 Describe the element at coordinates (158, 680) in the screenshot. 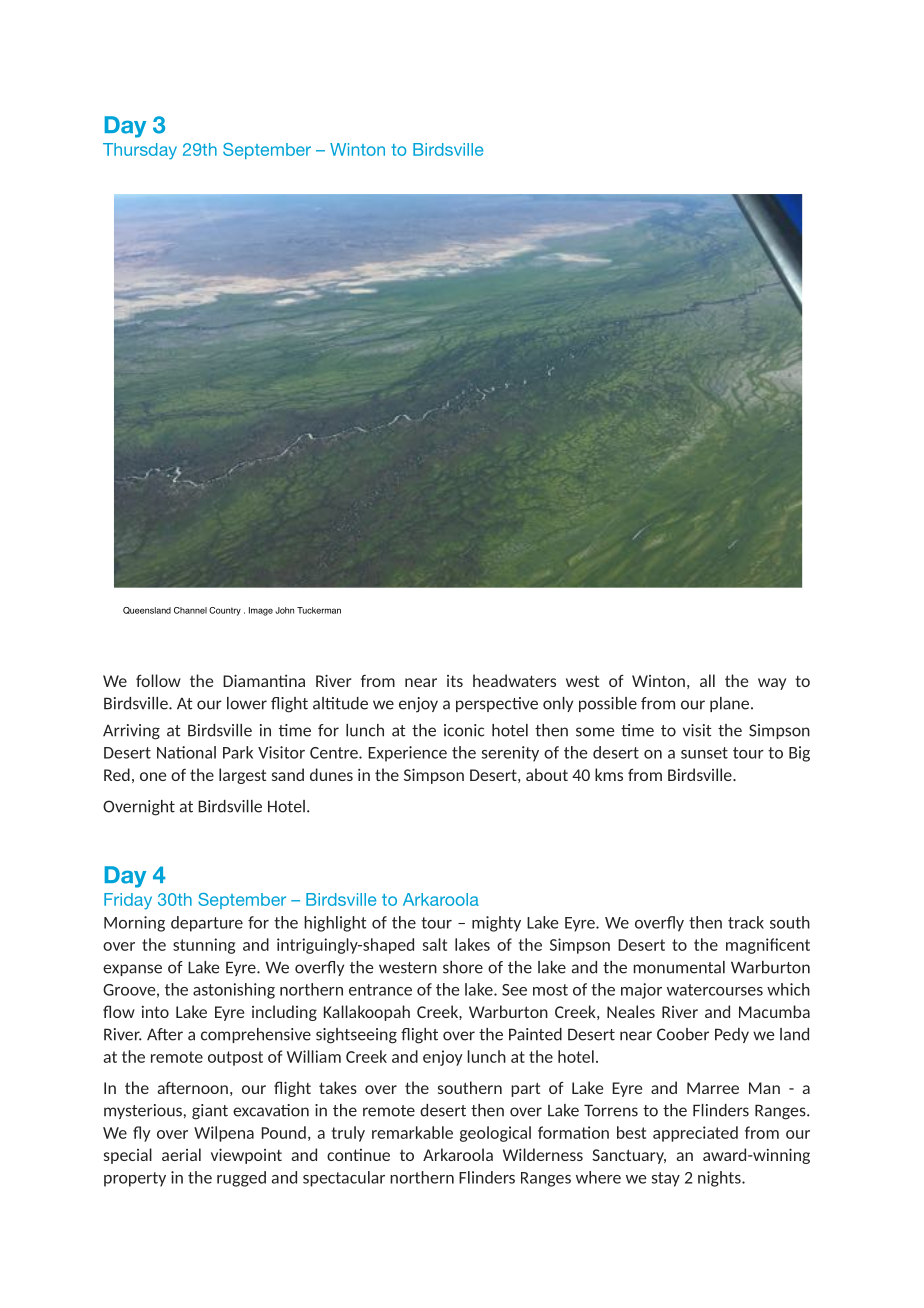

I see `follow` at that location.
